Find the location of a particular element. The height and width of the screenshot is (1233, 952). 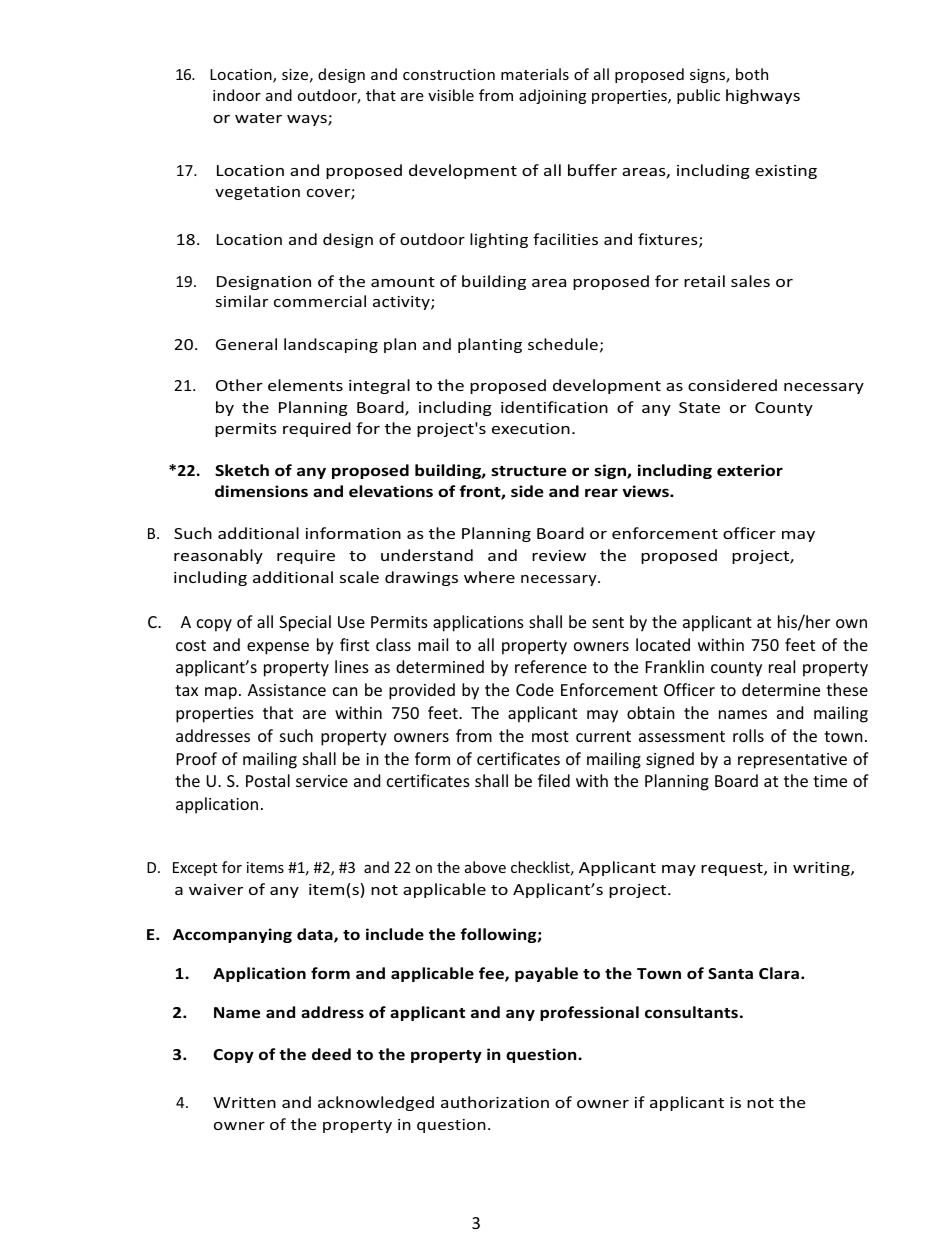

Special is located at coordinates (305, 623).
